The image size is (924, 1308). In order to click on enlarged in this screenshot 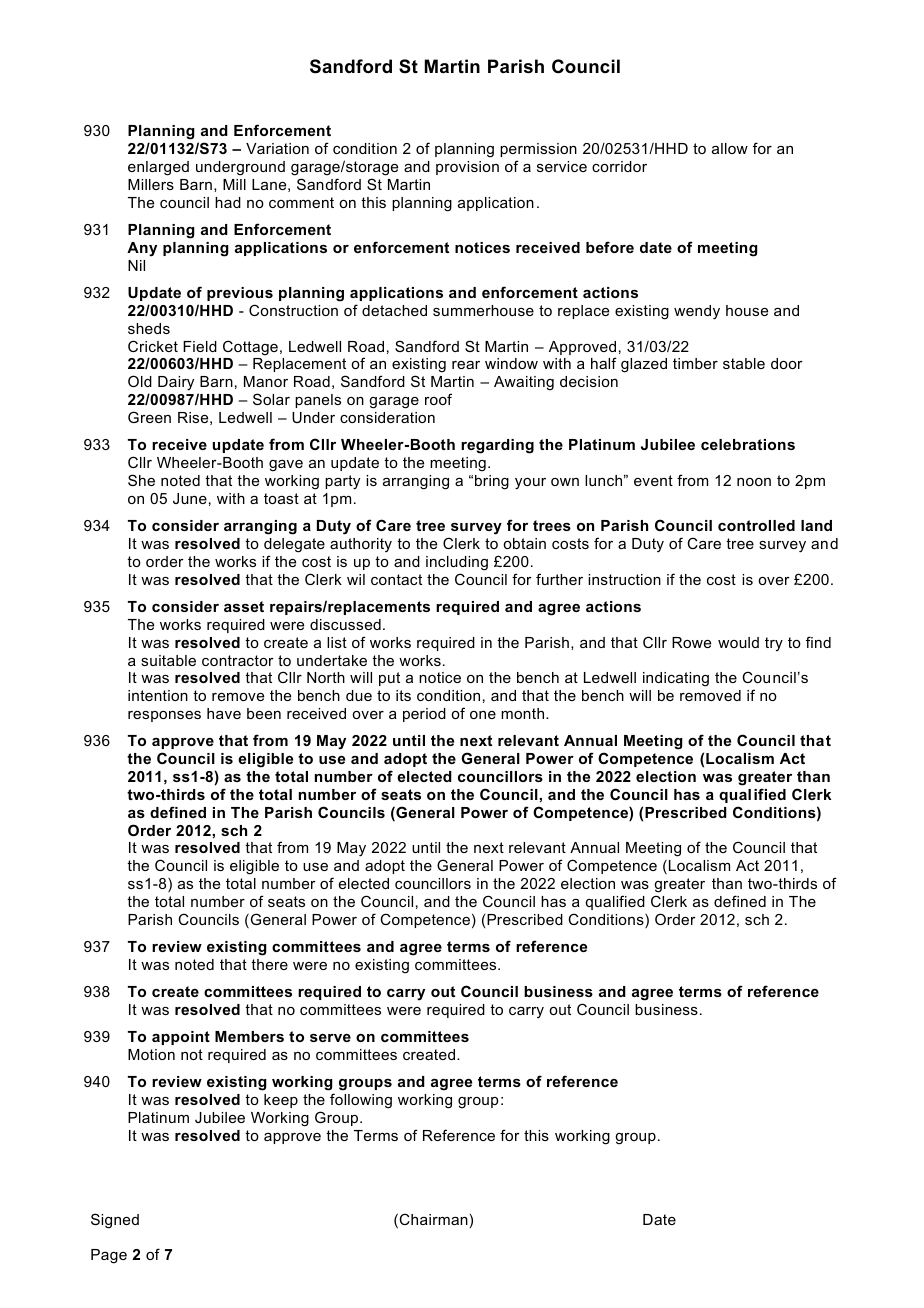, I will do `click(158, 168)`.
